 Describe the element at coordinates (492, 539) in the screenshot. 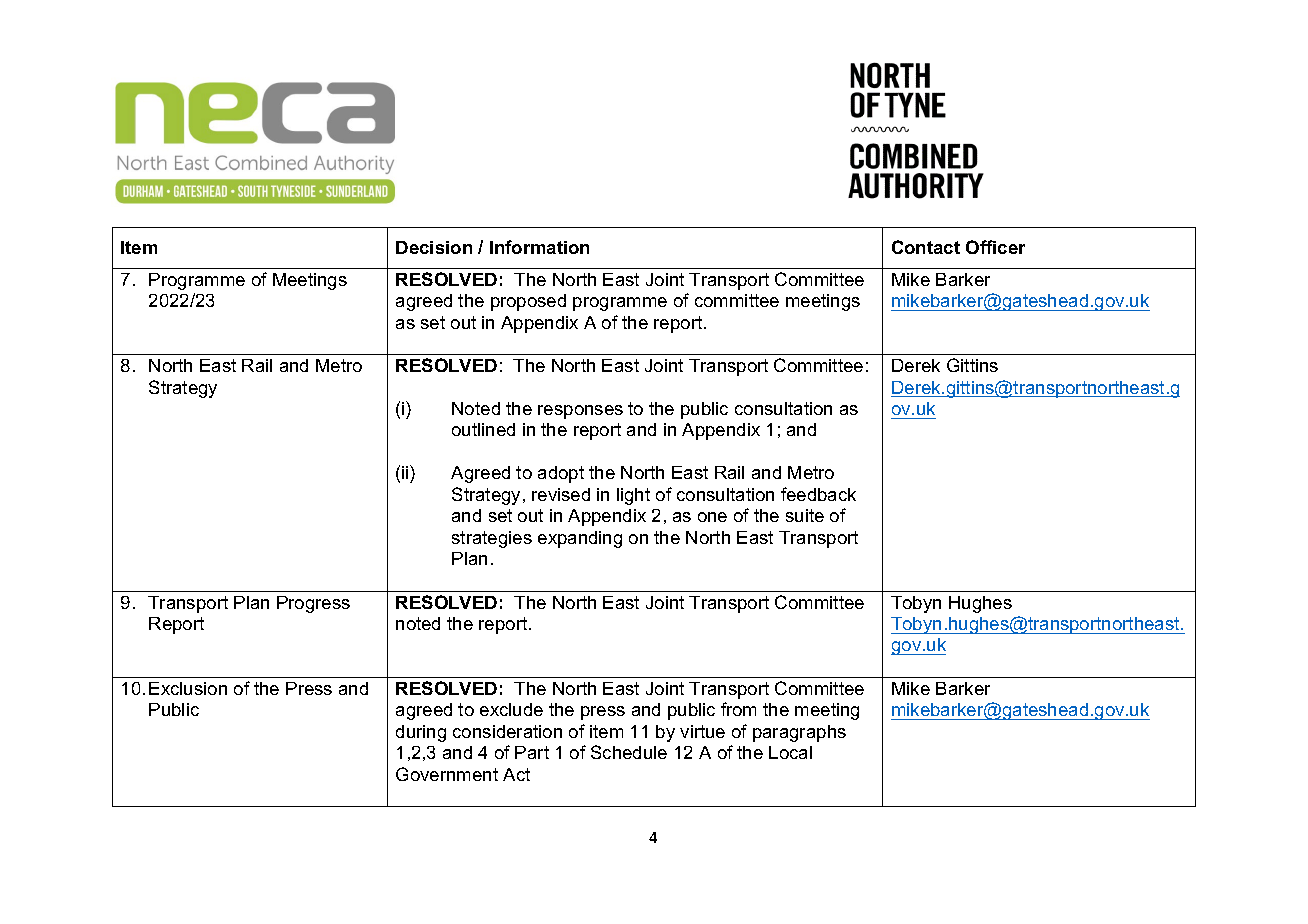

I see `strategies` at that location.
